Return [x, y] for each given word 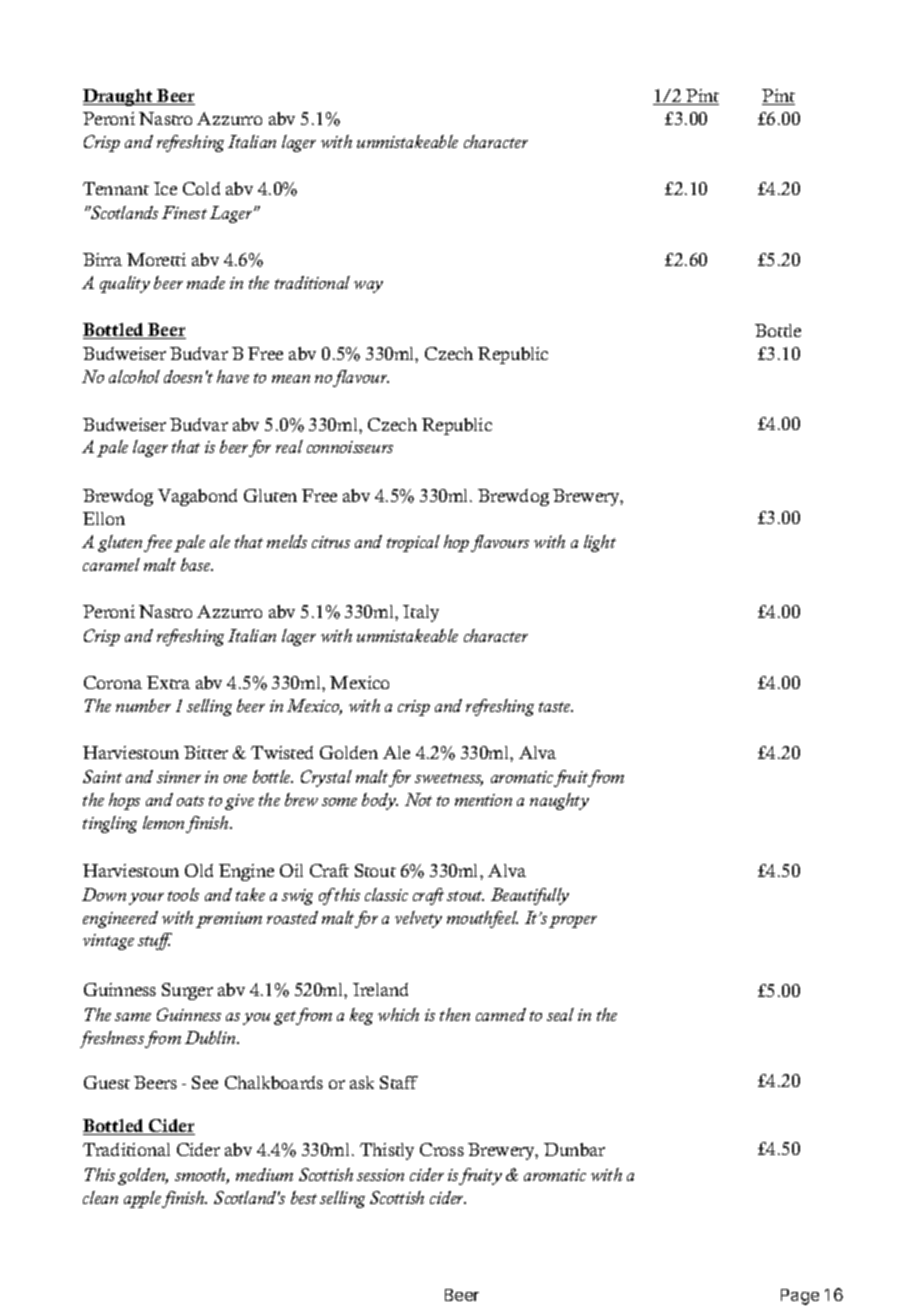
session [380, 1175]
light [600, 543]
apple [144, 1199]
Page [800, 1297]
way [368, 287]
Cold [201, 188]
